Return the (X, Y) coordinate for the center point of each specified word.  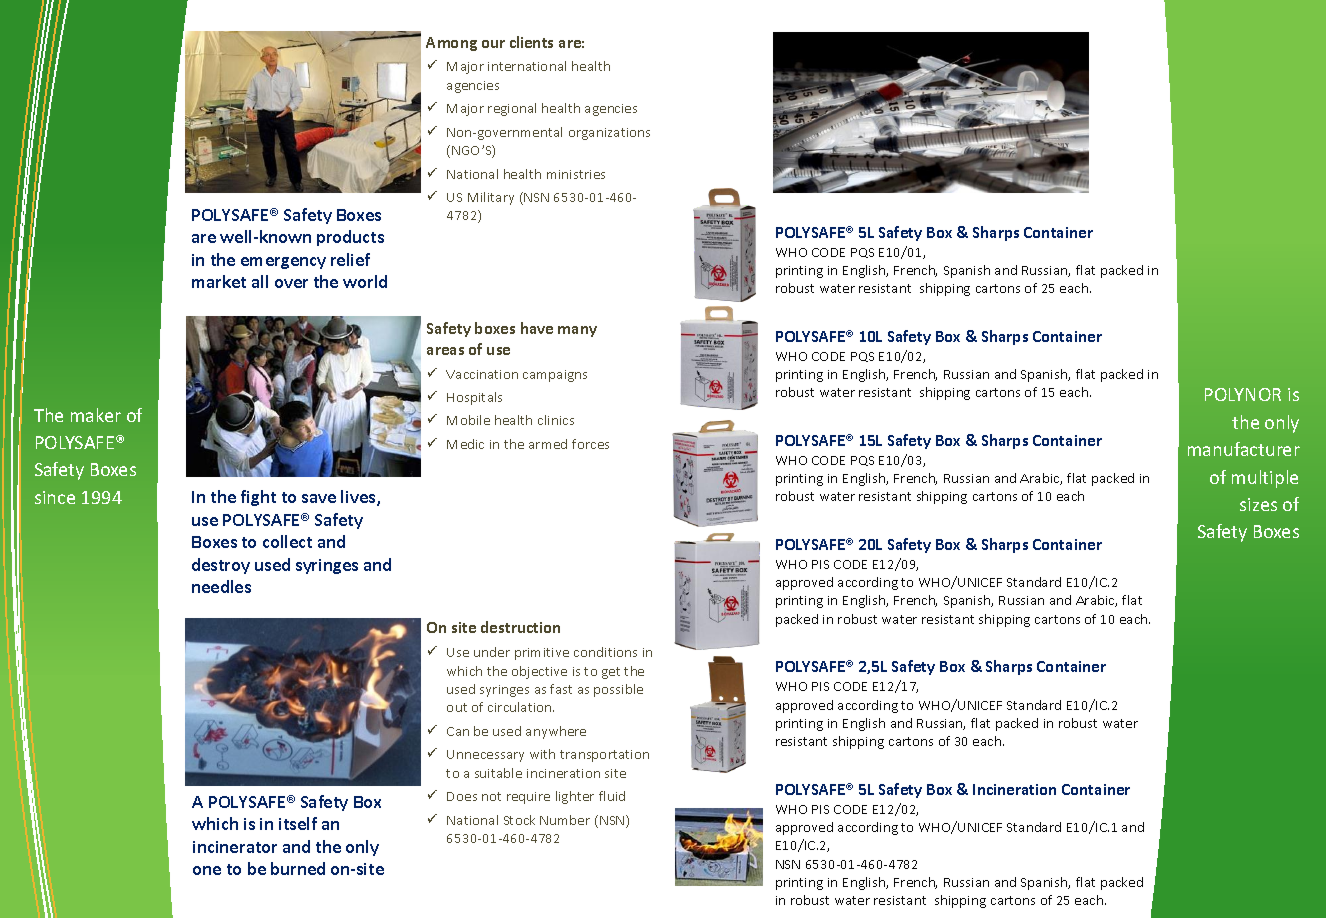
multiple (1265, 479)
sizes (1258, 504)
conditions (605, 652)
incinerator (235, 847)
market (219, 281)
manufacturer (1244, 449)
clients (531, 42)
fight (258, 498)
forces (590, 444)
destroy (221, 566)
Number (565, 820)
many (577, 331)
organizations (609, 134)
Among (451, 44)
